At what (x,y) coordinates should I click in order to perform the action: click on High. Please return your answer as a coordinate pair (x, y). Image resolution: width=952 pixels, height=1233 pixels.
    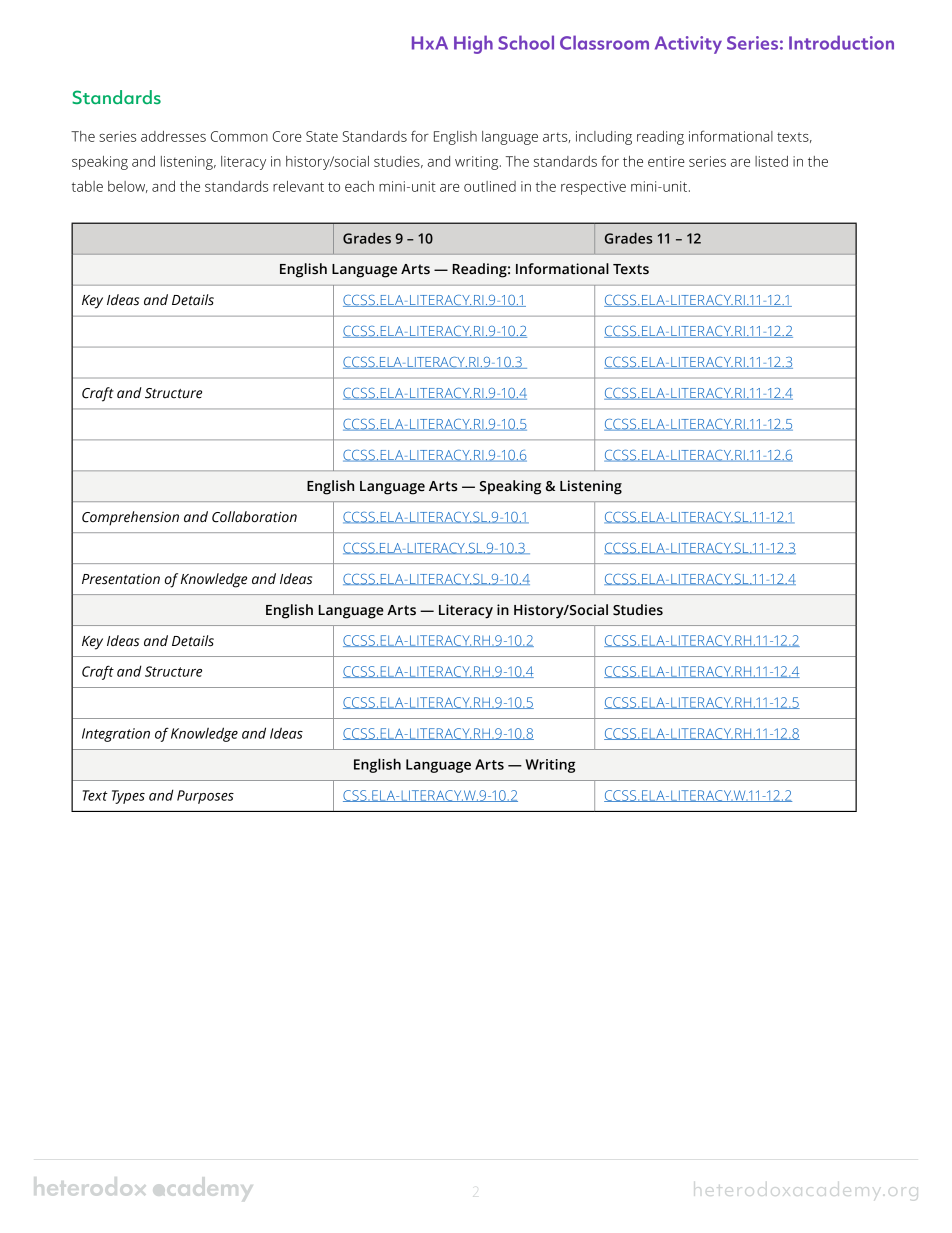
    Looking at the image, I should click on (473, 44).
